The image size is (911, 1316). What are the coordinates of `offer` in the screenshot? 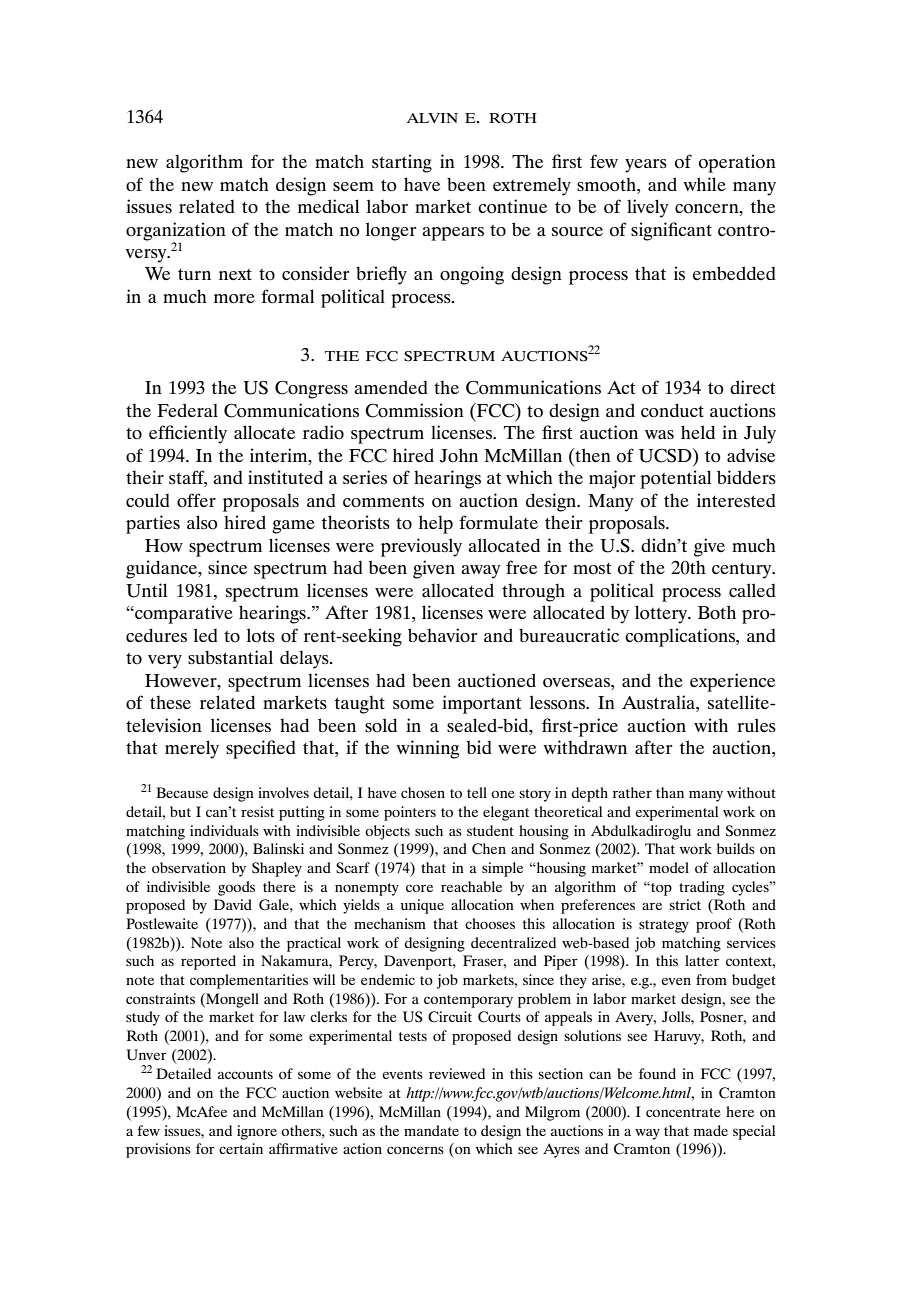 It's located at (196, 500).
